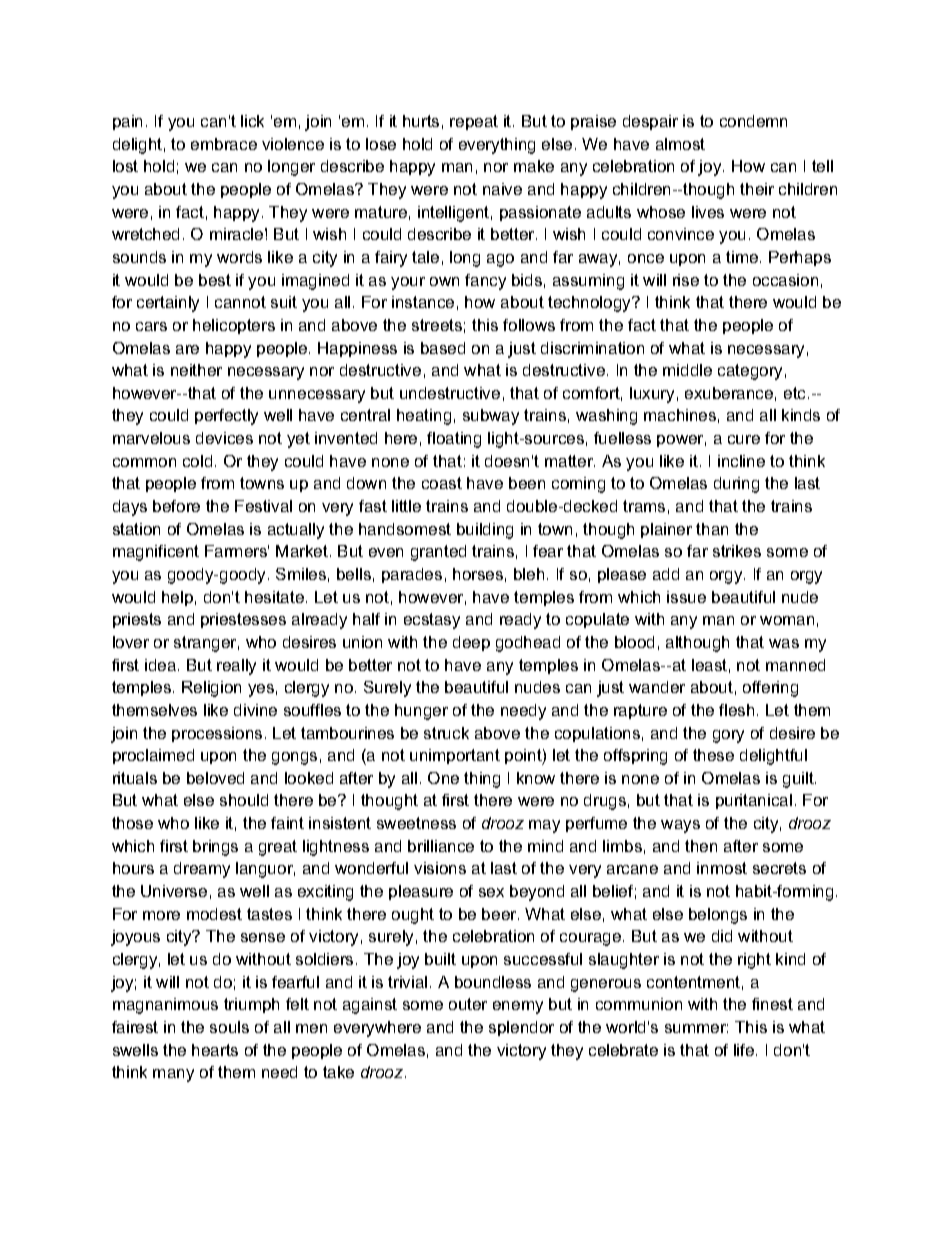 The height and width of the document is (1233, 952). What do you see at coordinates (224, 144) in the document?
I see `embrace` at bounding box center [224, 144].
